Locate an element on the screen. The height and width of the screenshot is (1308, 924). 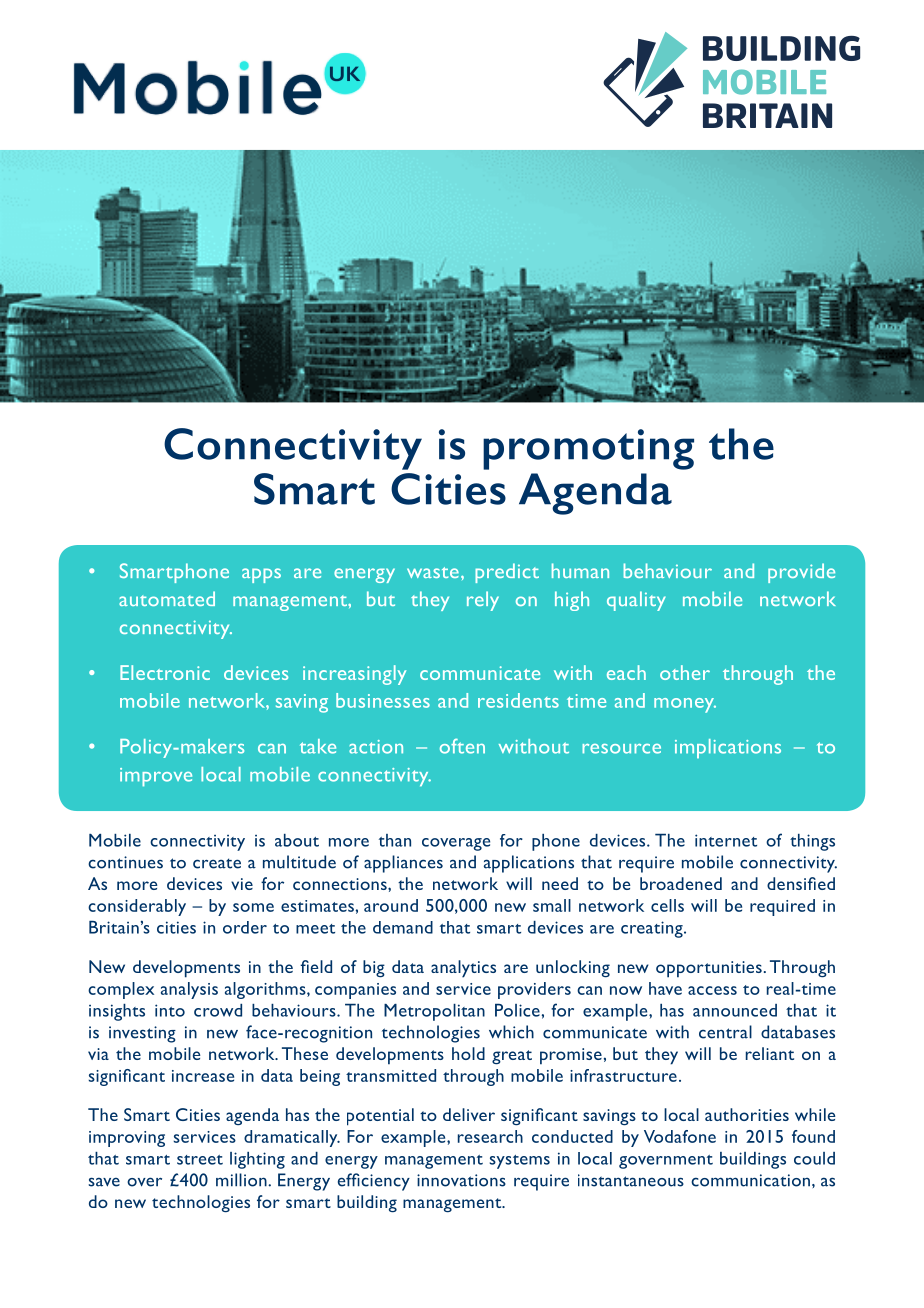
quality is located at coordinates (636, 601).
